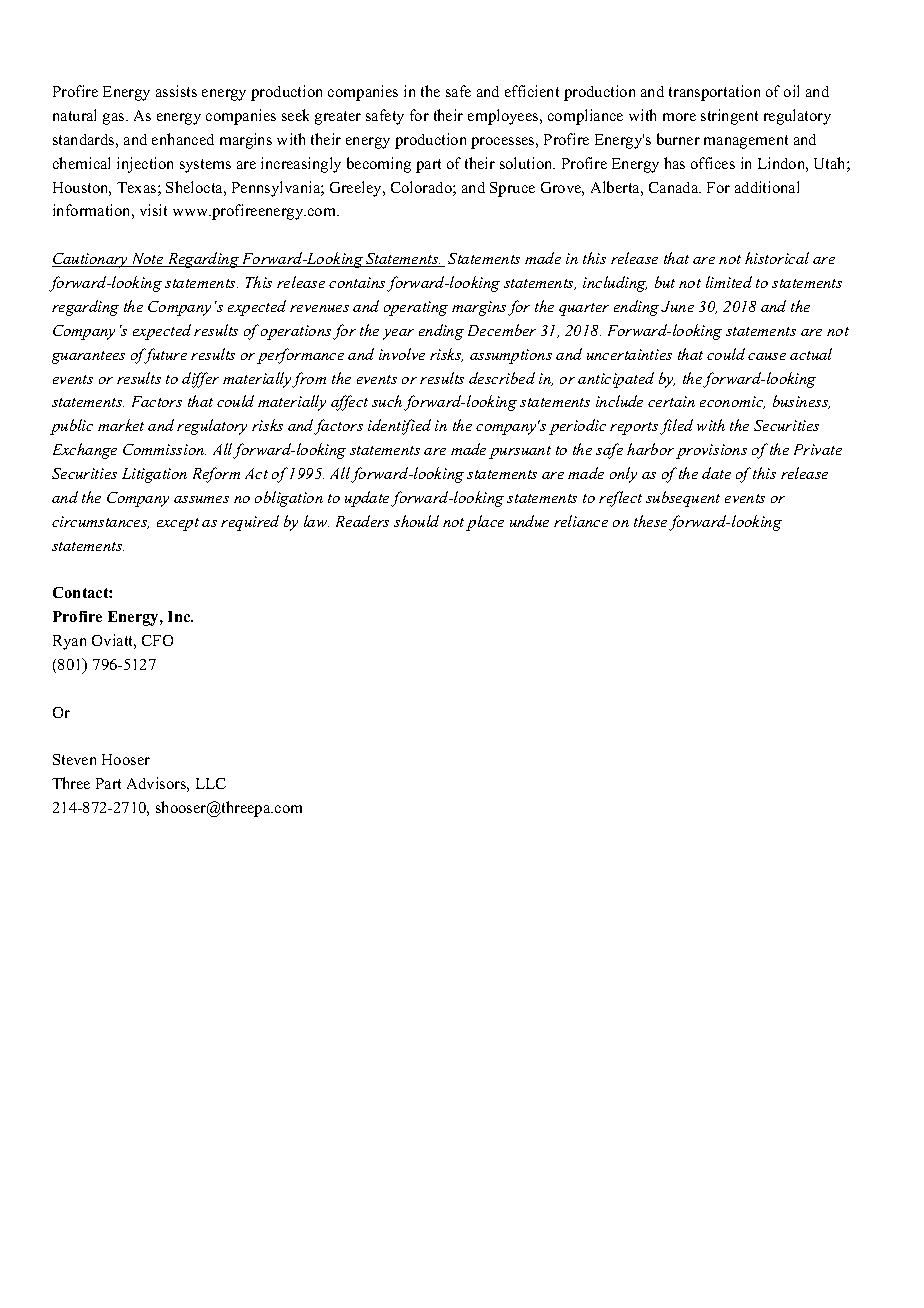 This image has width=924, height=1308. I want to click on LLC, so click(211, 783).
